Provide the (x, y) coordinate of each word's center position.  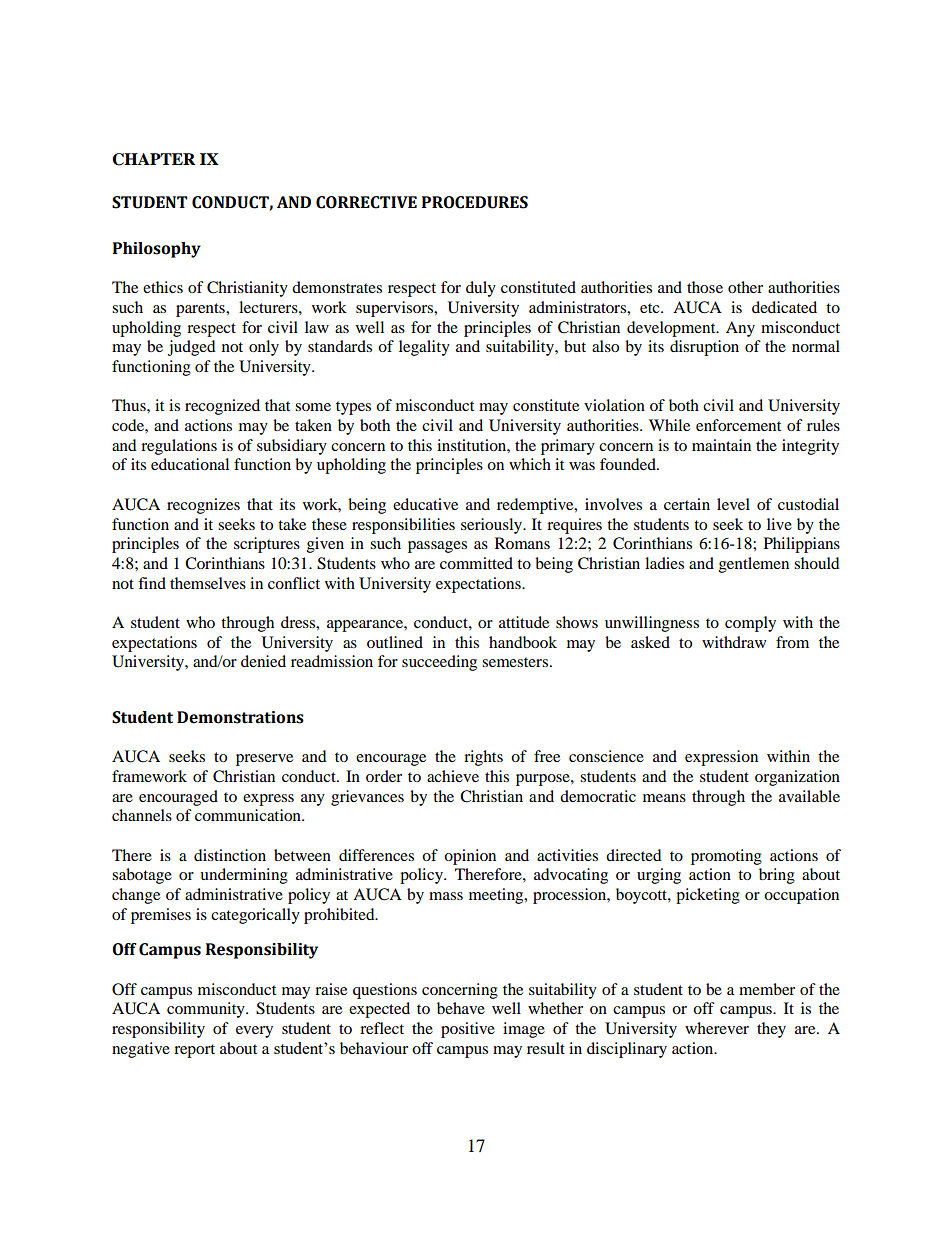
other (745, 287)
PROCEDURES (475, 202)
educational (190, 464)
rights (483, 758)
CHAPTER (154, 159)
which (530, 464)
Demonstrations (240, 717)
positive (468, 1030)
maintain (721, 445)
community (207, 1010)
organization (797, 778)
